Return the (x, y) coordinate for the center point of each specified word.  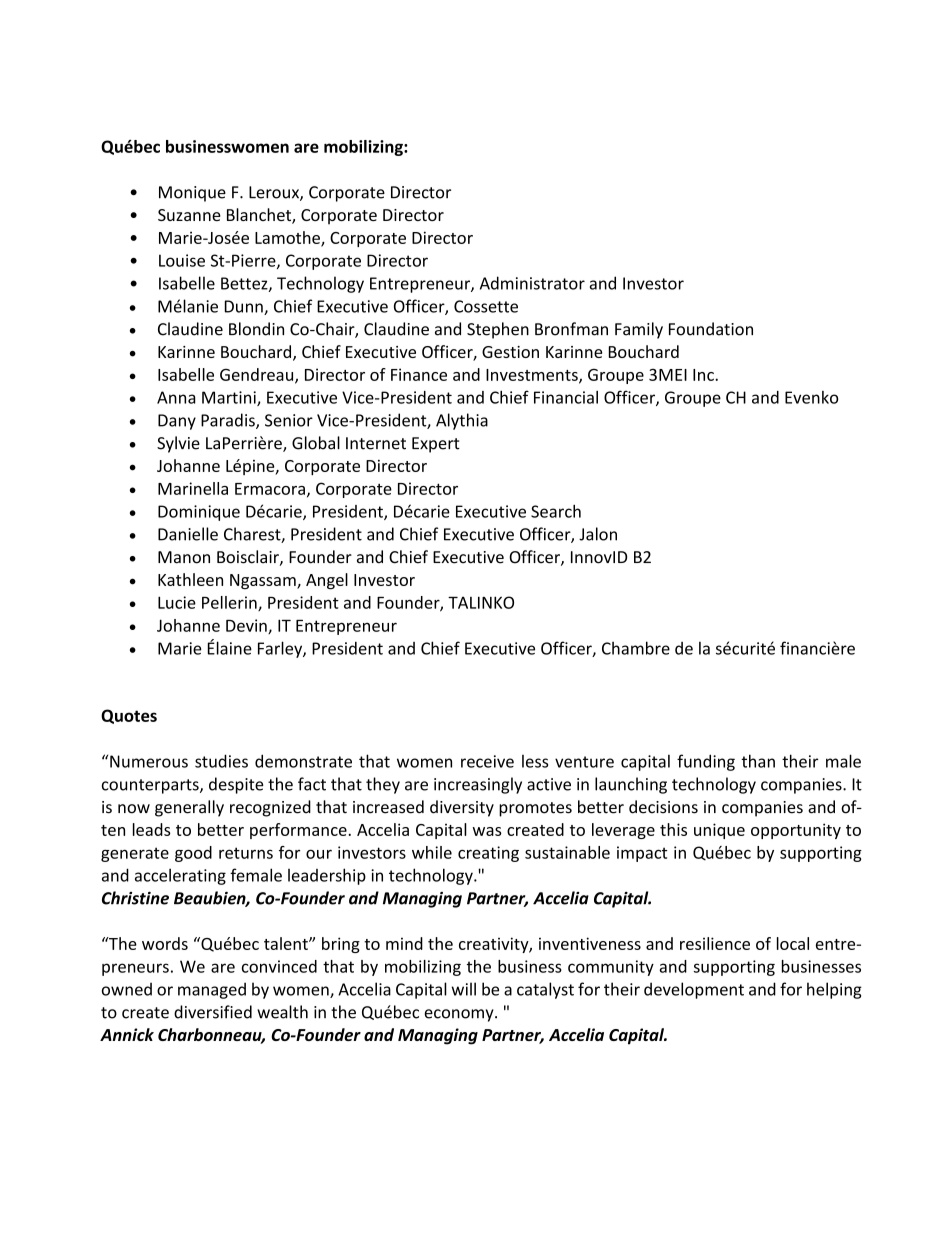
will (464, 989)
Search (556, 511)
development (694, 990)
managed (212, 990)
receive (487, 761)
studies (221, 761)
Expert (436, 445)
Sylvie (178, 444)
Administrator (532, 283)
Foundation (711, 329)
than (758, 761)
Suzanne (189, 215)
